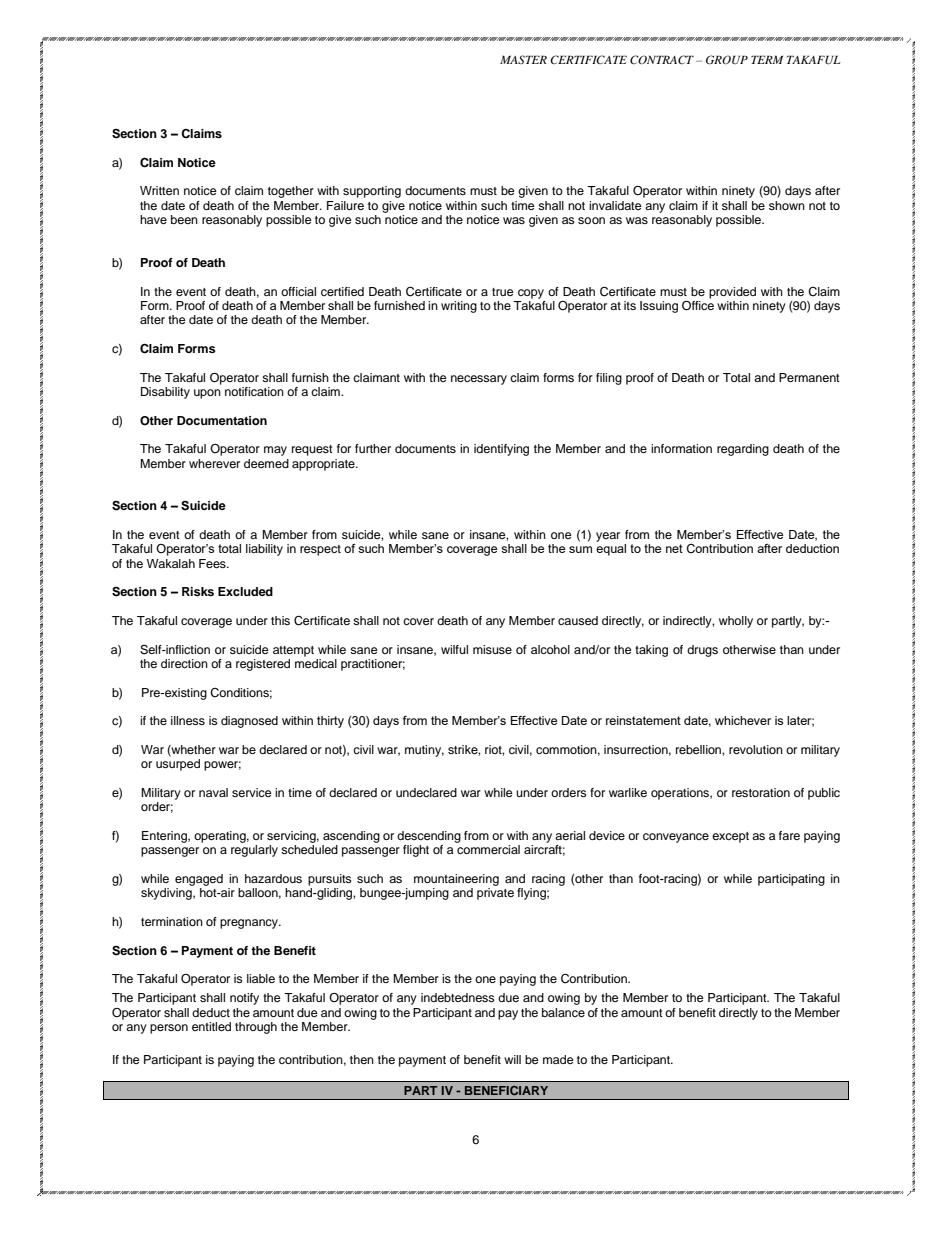  Describe the element at coordinates (727, 60) in the document. I see `GROUP` at that location.
